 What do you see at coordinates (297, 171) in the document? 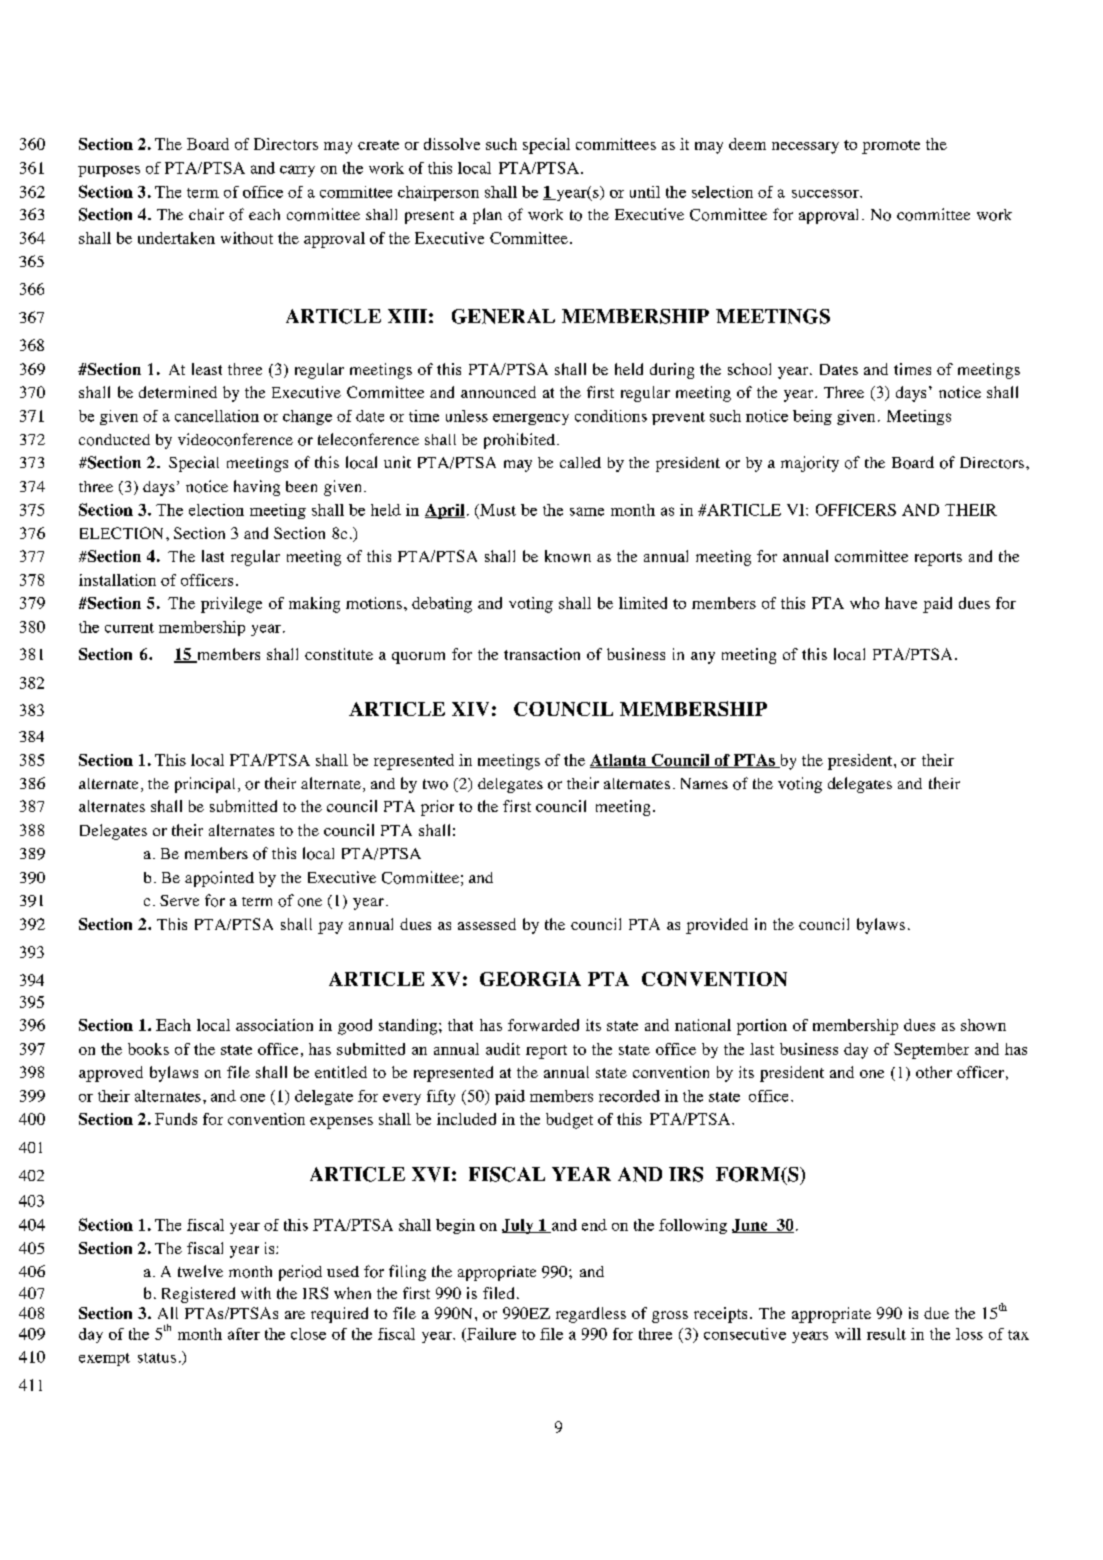
I see `carry` at bounding box center [297, 171].
